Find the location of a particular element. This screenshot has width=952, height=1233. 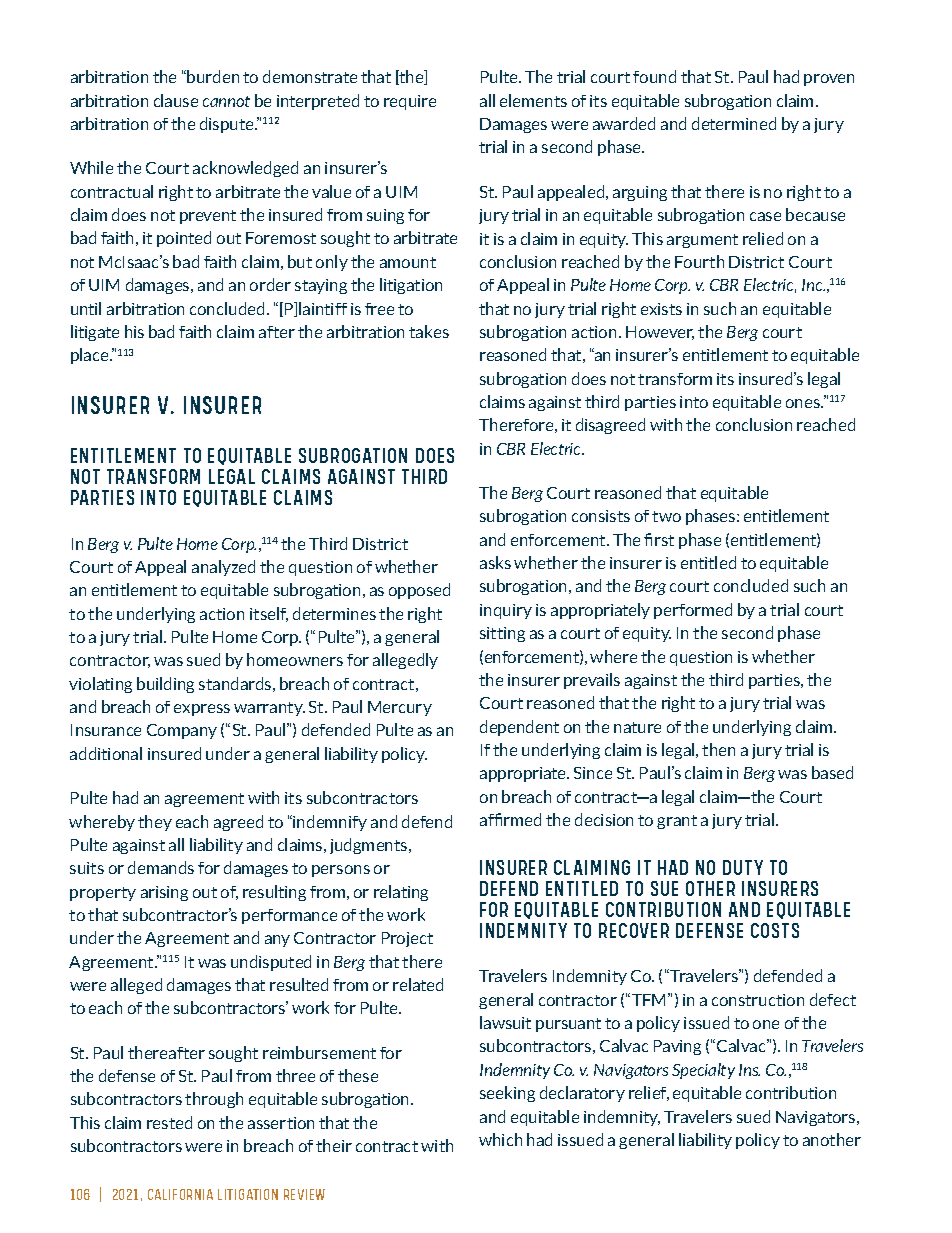

CALIFORNIA is located at coordinates (180, 1194).
